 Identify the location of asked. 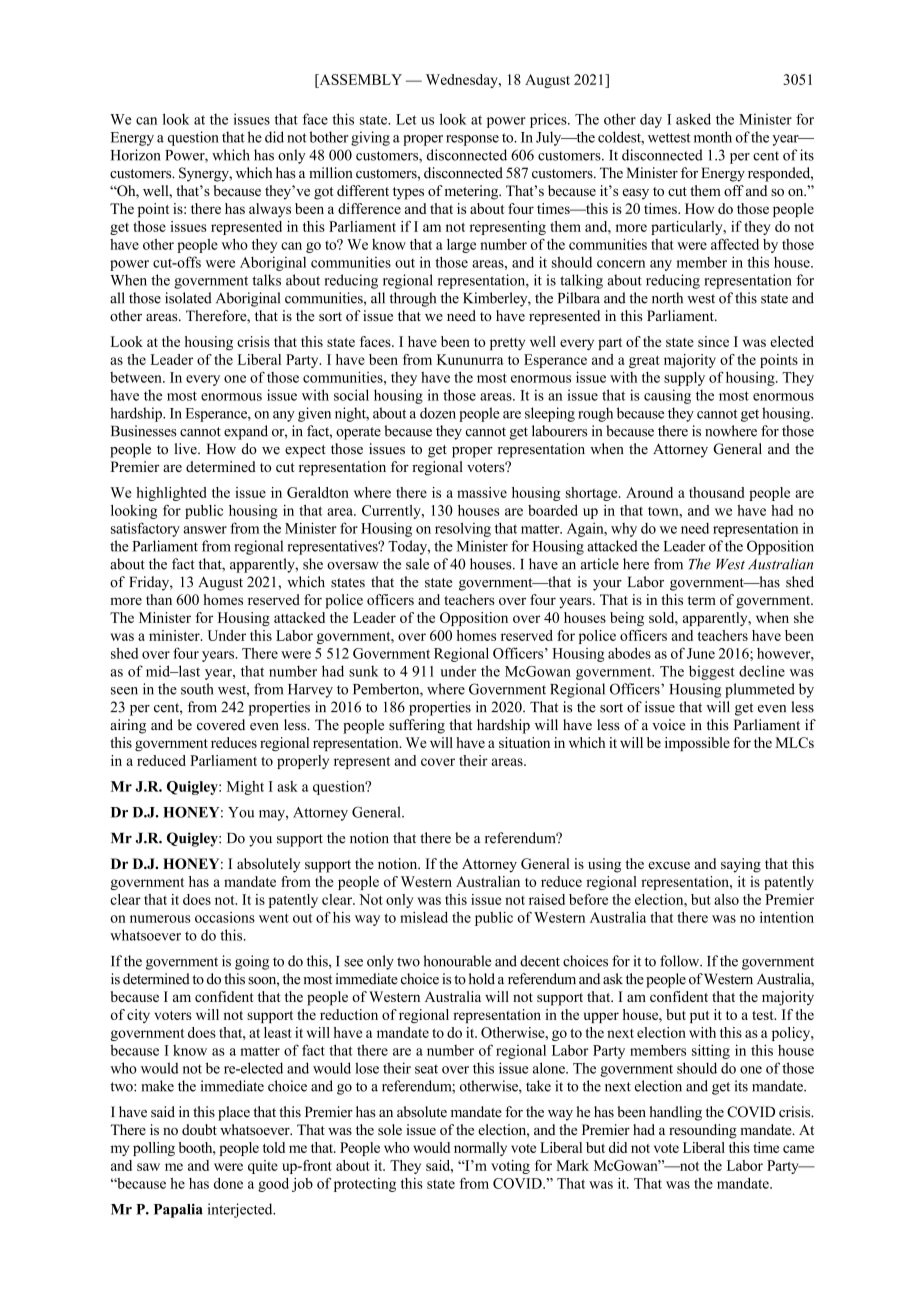
(693, 119).
